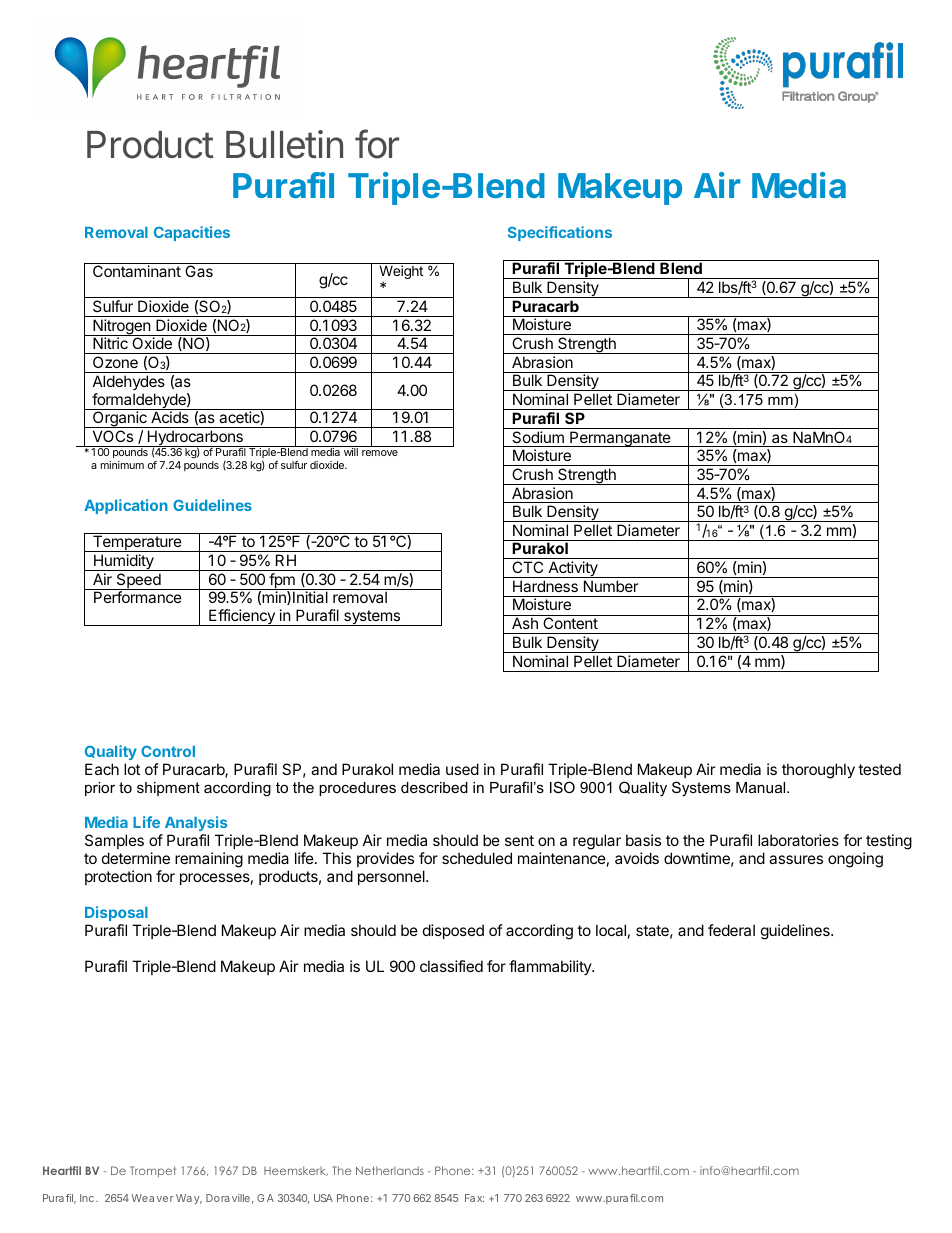 The image size is (952, 1233). What do you see at coordinates (192, 233) in the document?
I see `Capacities` at bounding box center [192, 233].
